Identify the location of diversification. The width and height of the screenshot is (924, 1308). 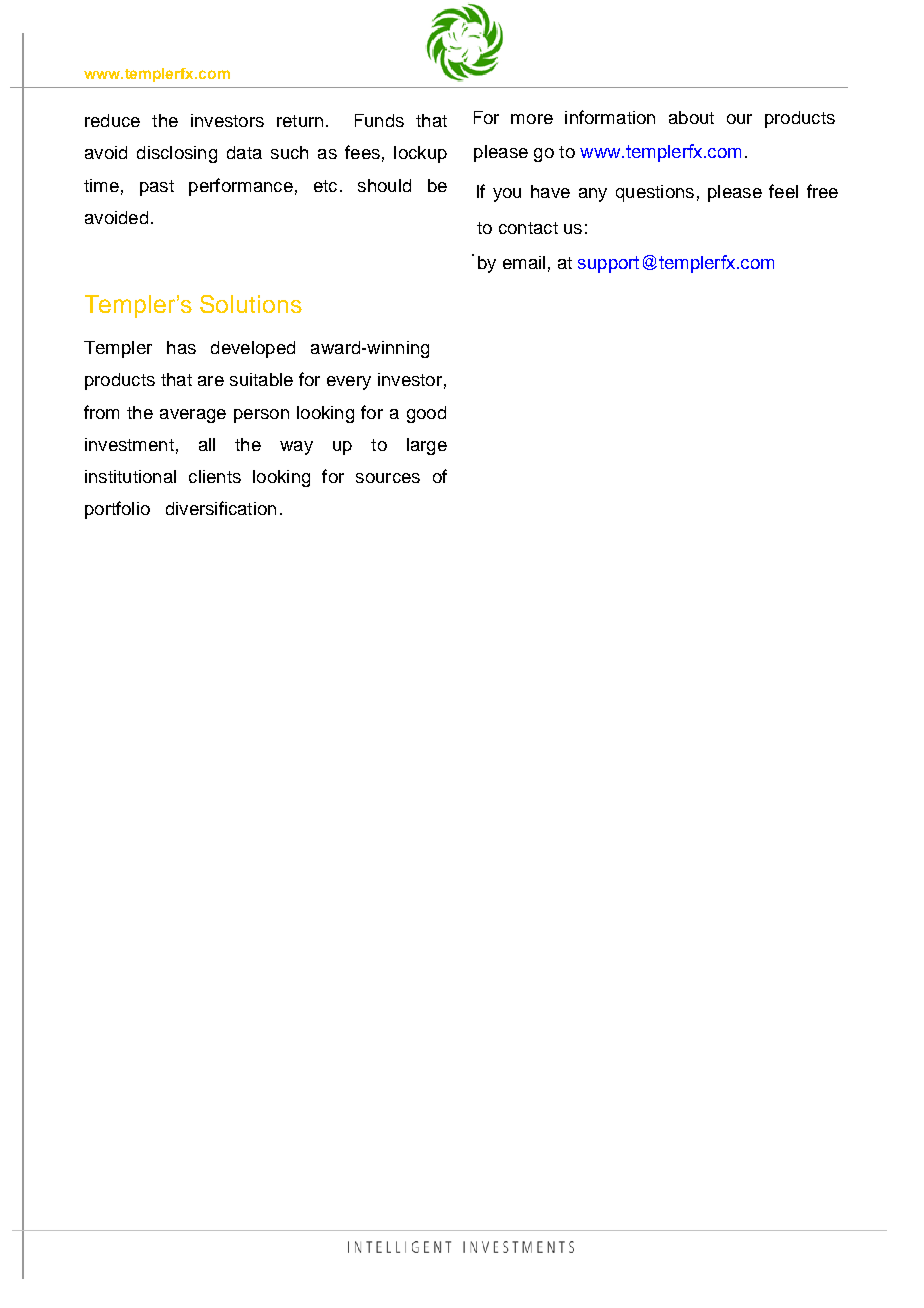
(221, 508).
